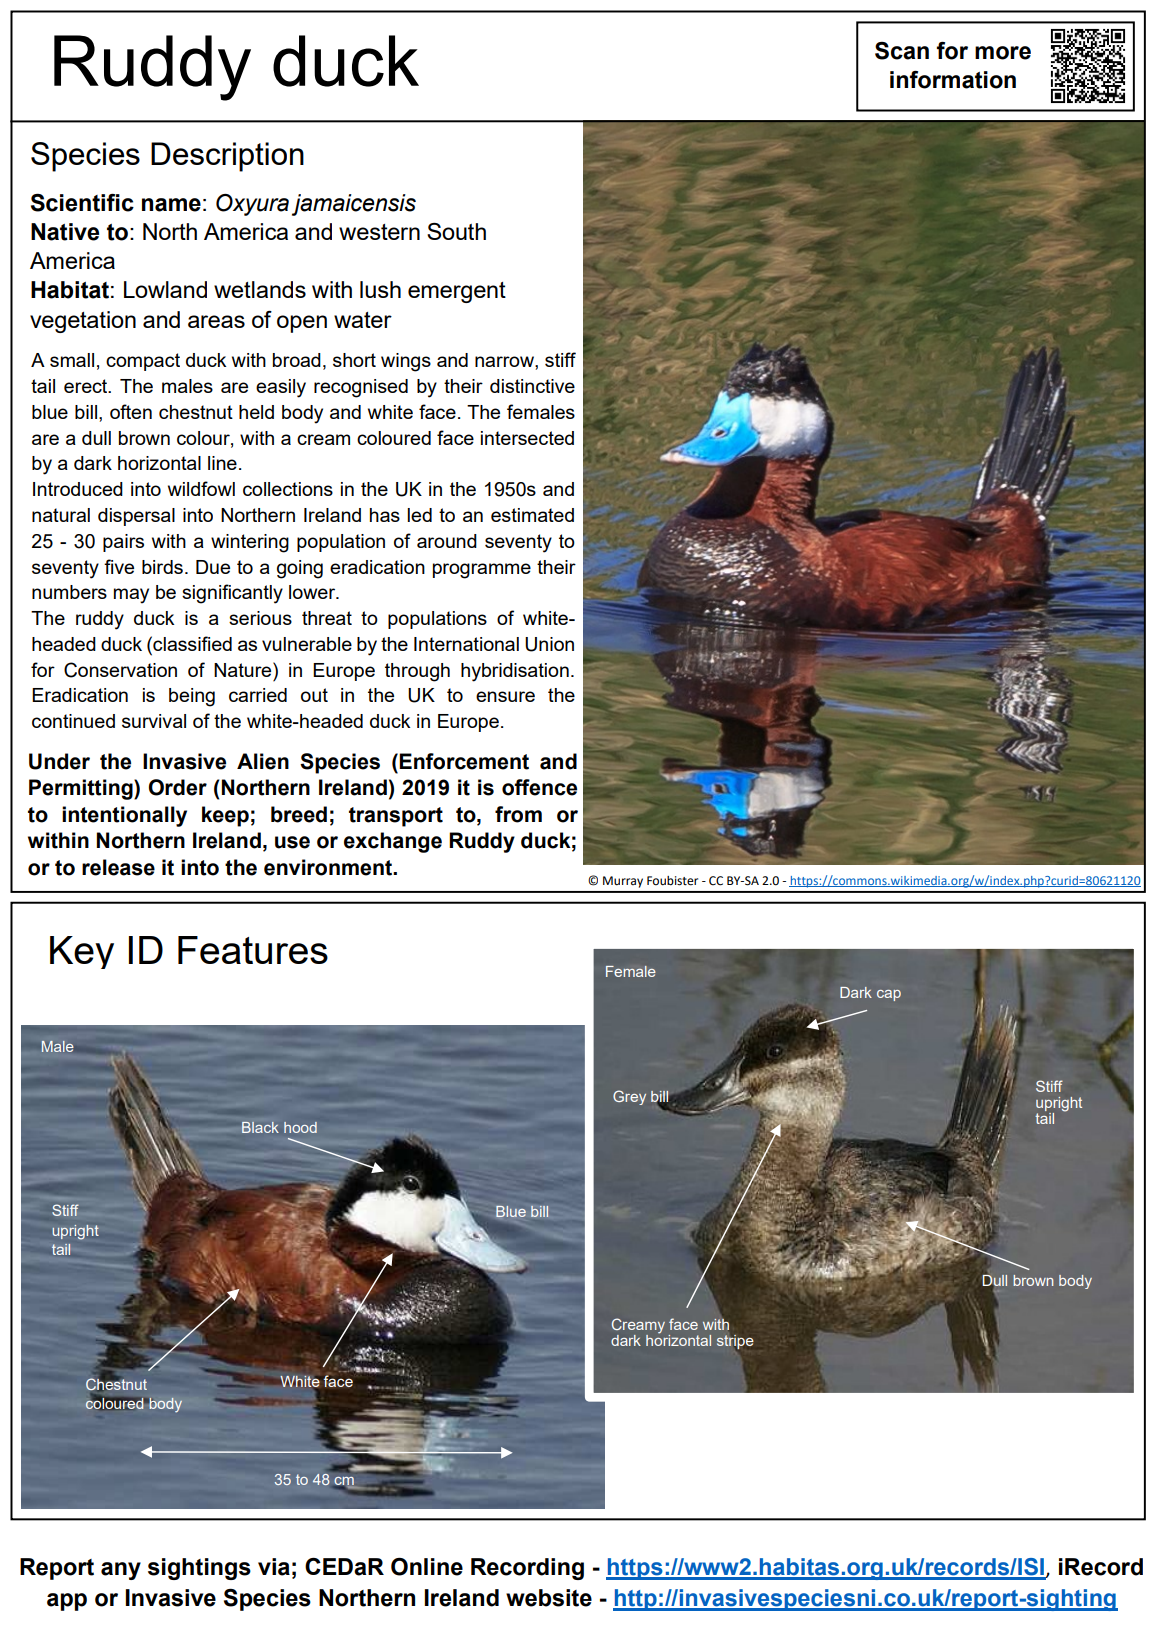 The height and width of the screenshot is (1641, 1160). What do you see at coordinates (902, 51) in the screenshot?
I see `Scan` at bounding box center [902, 51].
